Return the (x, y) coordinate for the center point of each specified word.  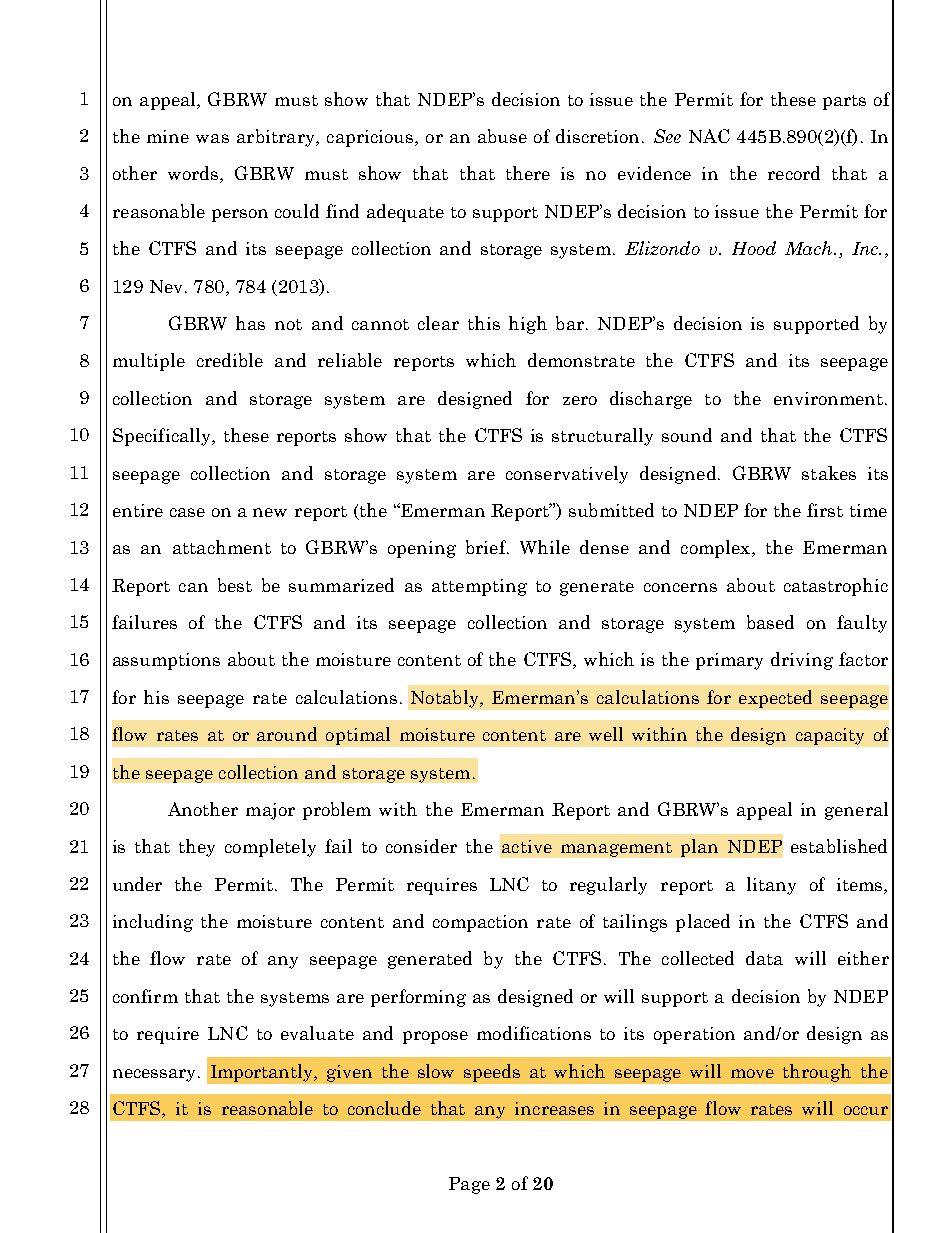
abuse (502, 136)
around (287, 734)
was (212, 138)
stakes (829, 473)
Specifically (163, 437)
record (794, 173)
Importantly (263, 1073)
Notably (446, 699)
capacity (830, 736)
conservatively (567, 475)
